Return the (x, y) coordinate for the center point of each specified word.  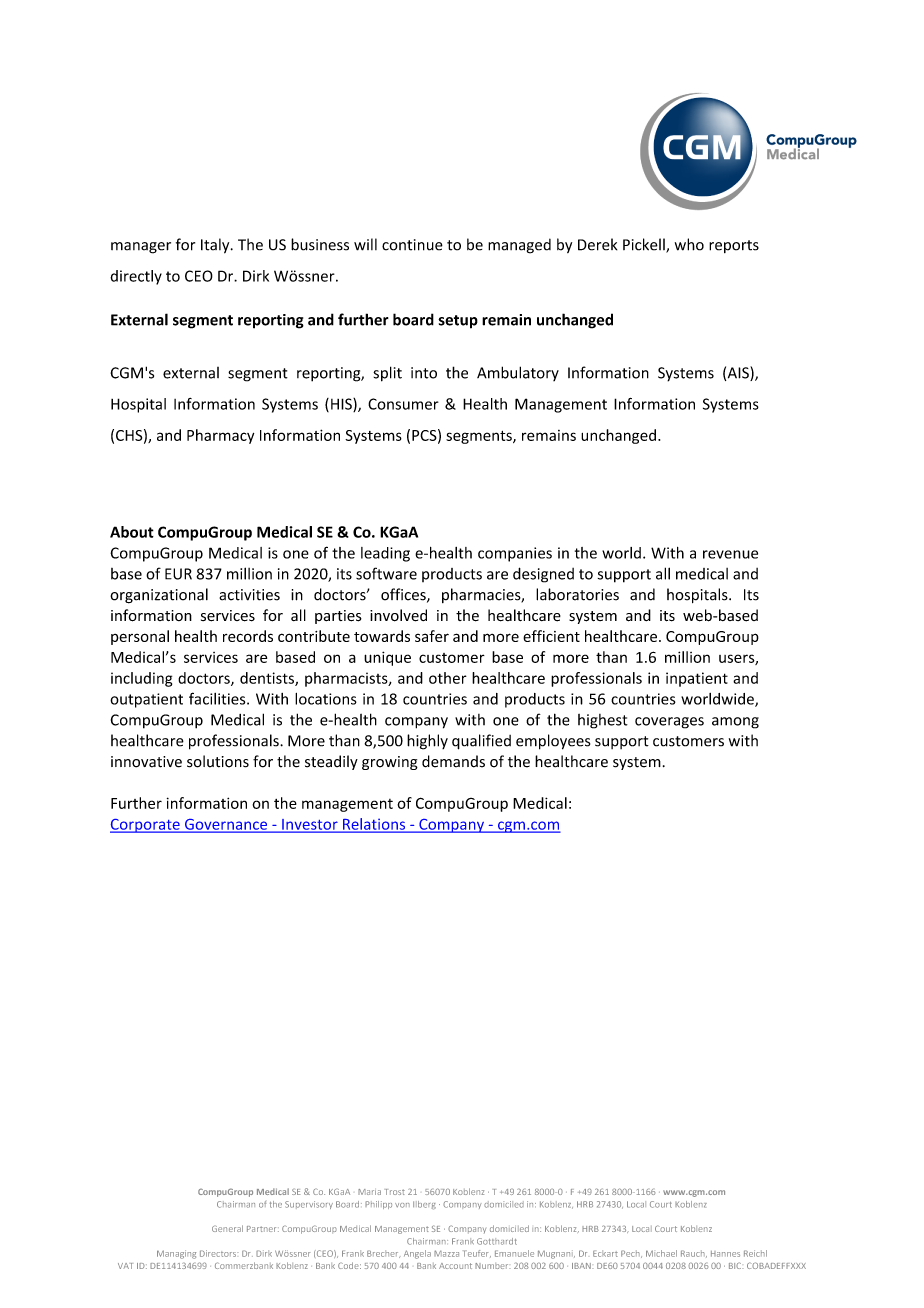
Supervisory (309, 1205)
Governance (226, 825)
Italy (216, 246)
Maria (369, 1192)
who (689, 244)
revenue (730, 554)
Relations (374, 825)
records (248, 636)
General (227, 1228)
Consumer (403, 404)
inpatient (697, 679)
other (448, 678)
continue (412, 245)
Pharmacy (220, 436)
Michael (661, 1253)
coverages (669, 723)
